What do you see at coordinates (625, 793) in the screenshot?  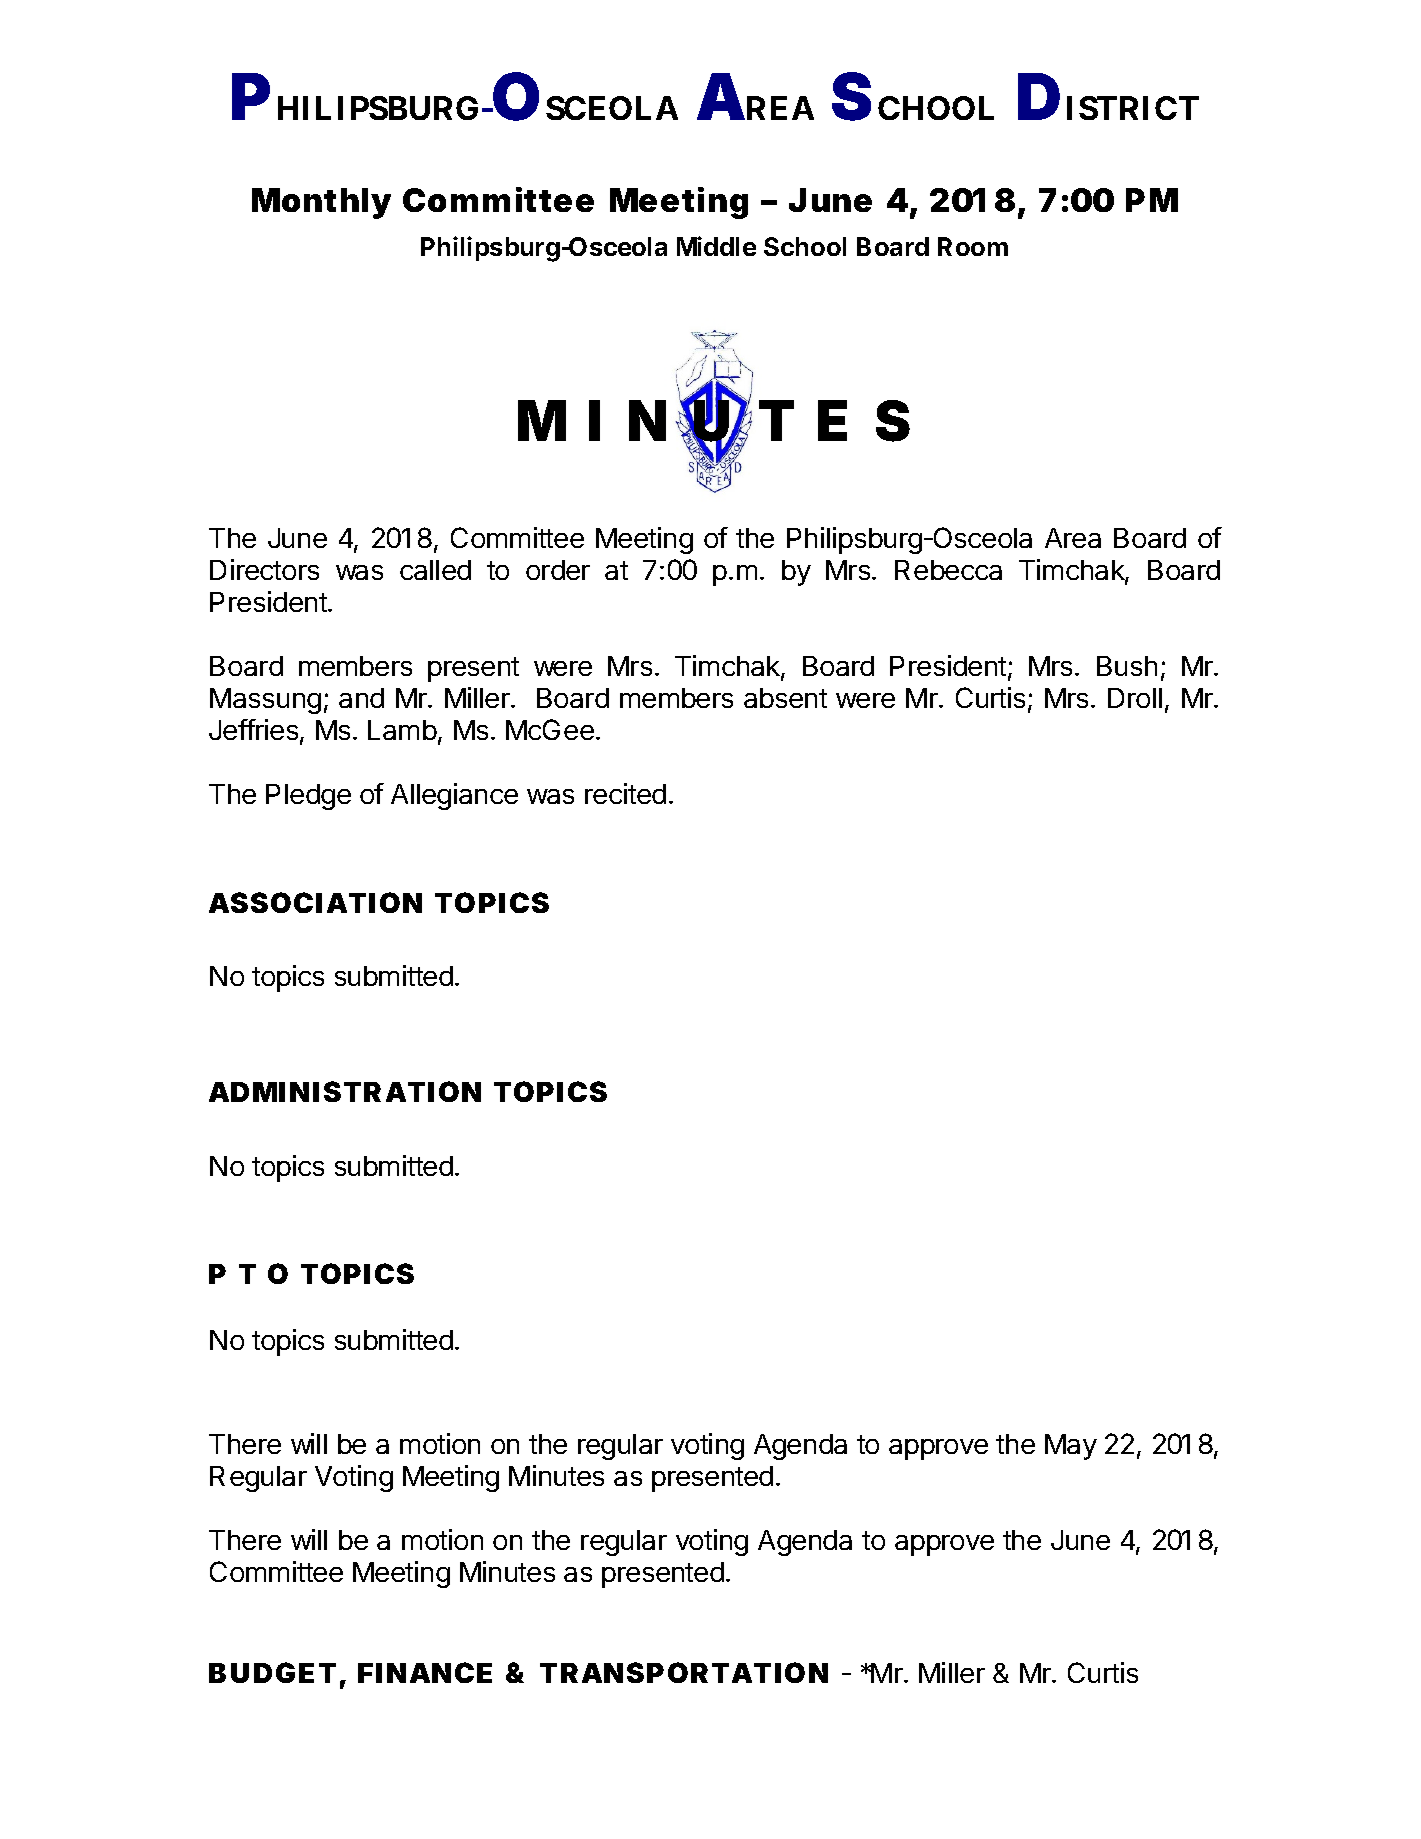 I see `recited` at bounding box center [625, 793].
